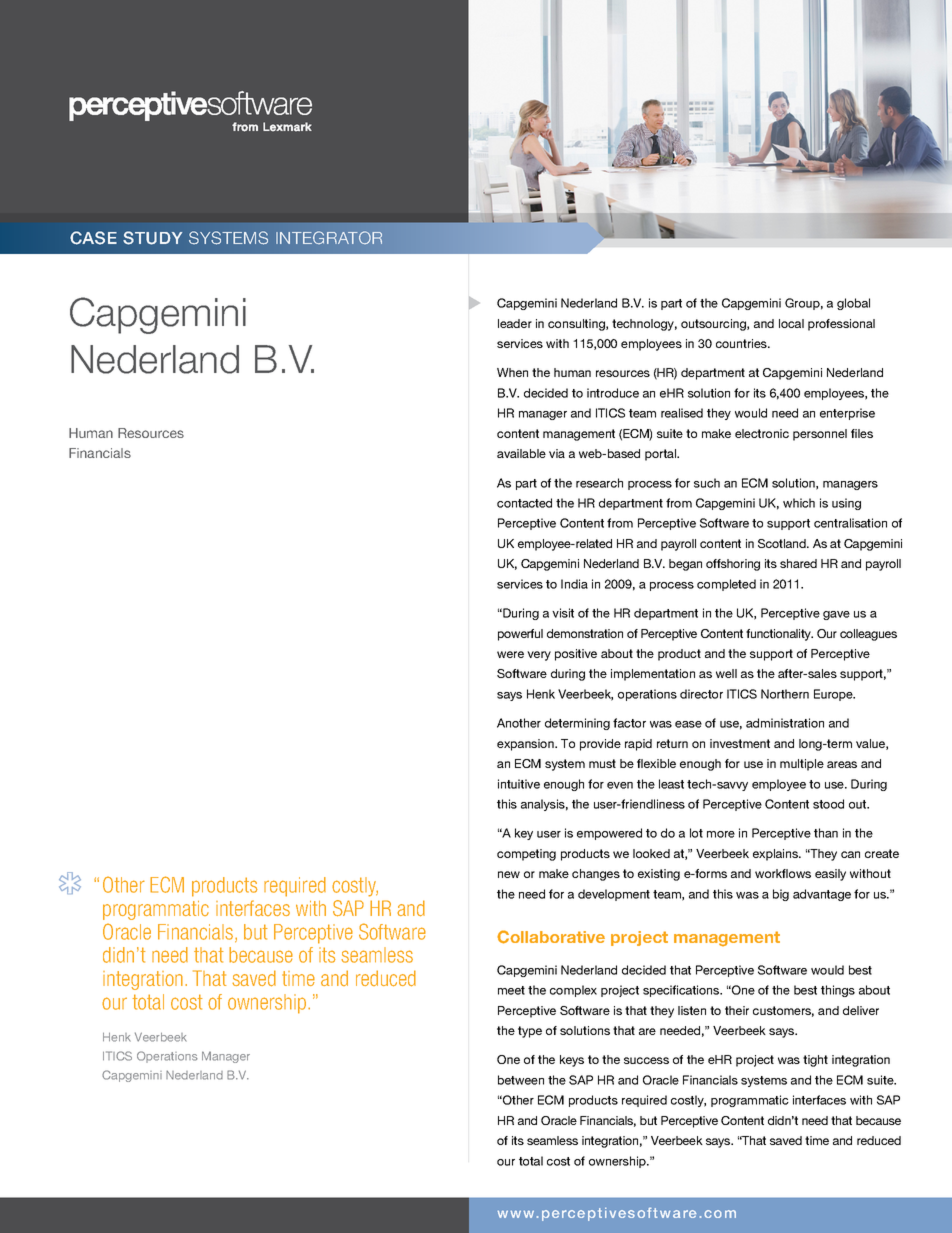 Image resolution: width=952 pixels, height=1233 pixels. I want to click on functionality, so click(779, 635).
